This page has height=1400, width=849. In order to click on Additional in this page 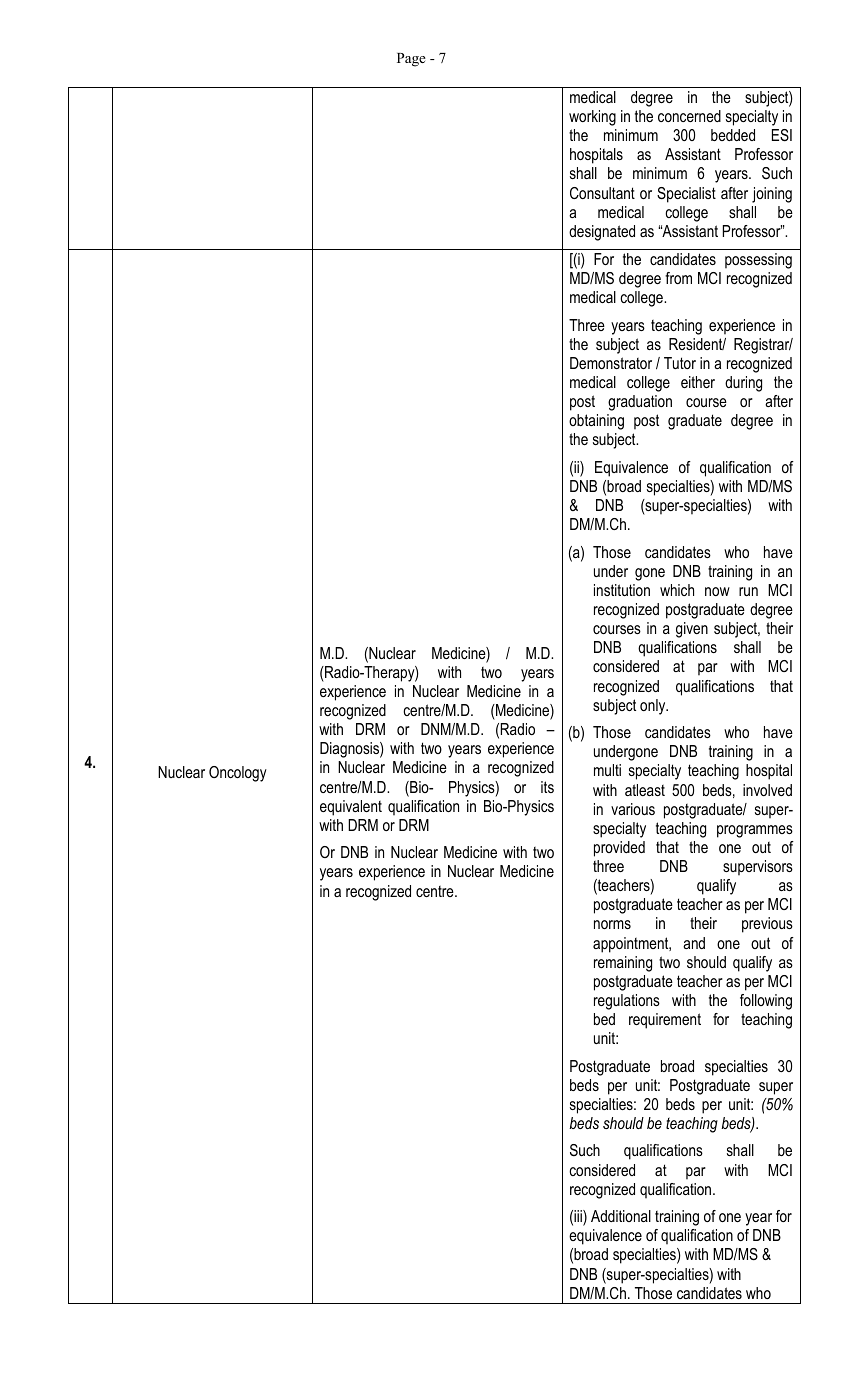, I will do `click(621, 1216)`.
